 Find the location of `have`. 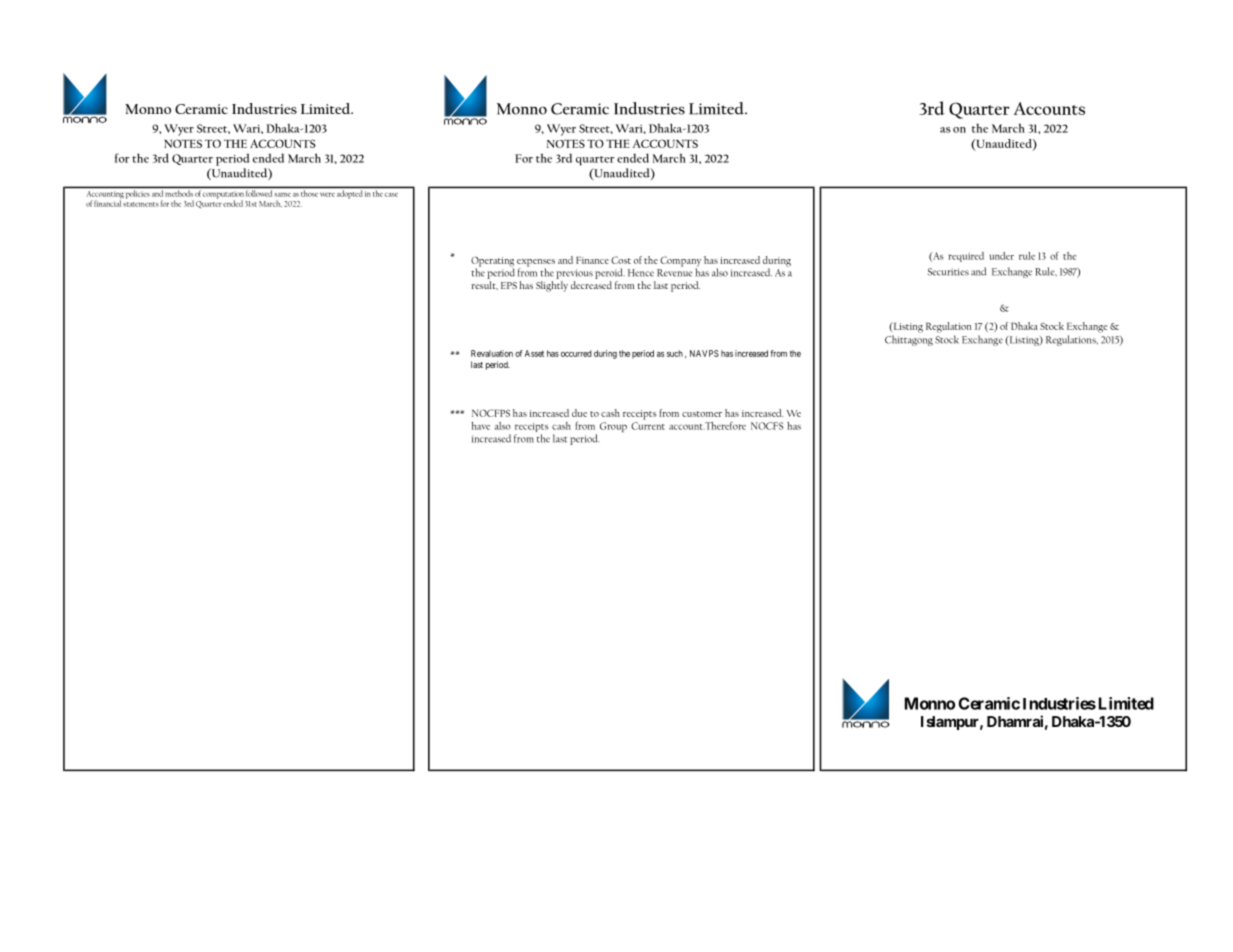

have is located at coordinates (481, 426).
